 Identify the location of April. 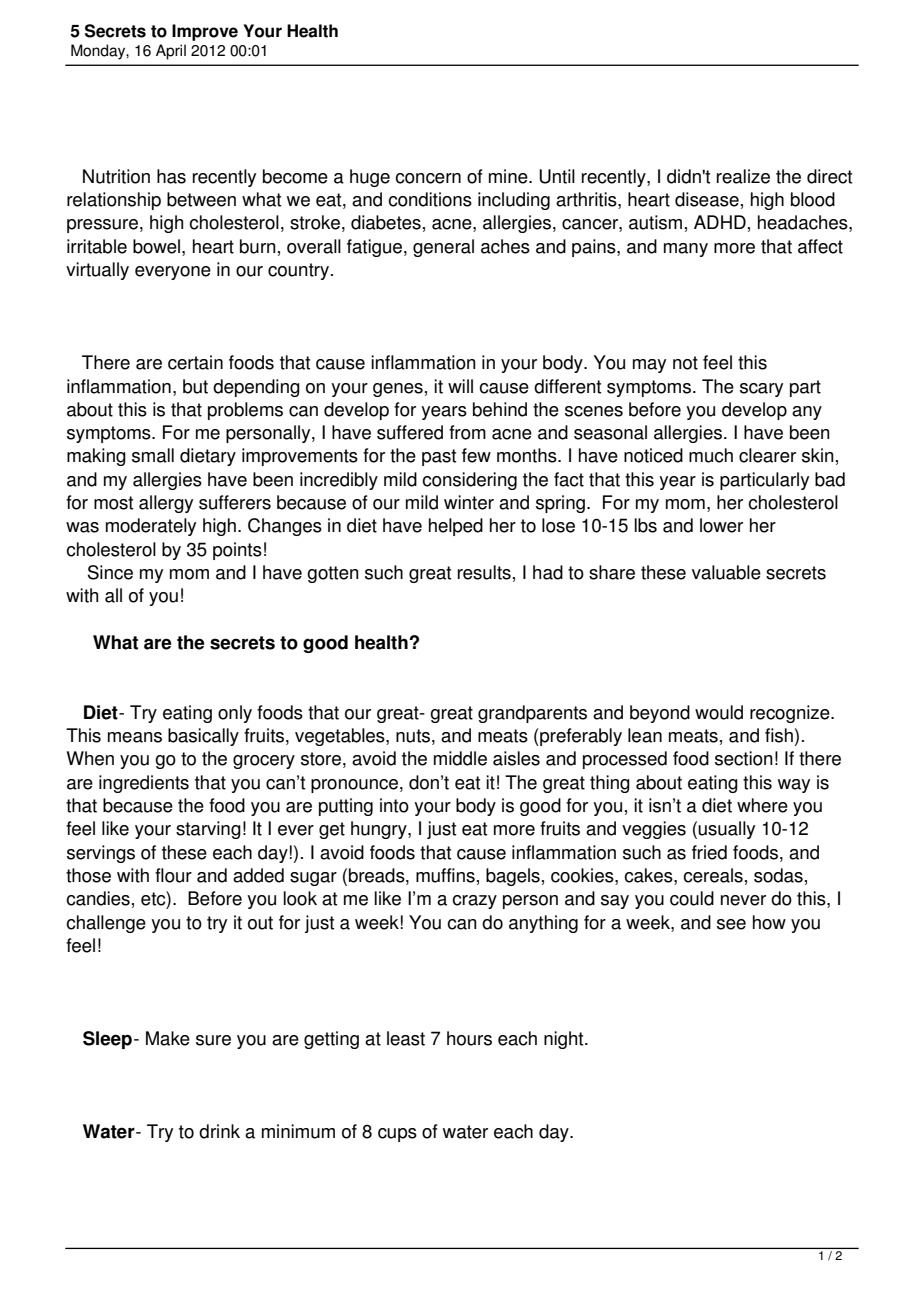
(171, 52).
